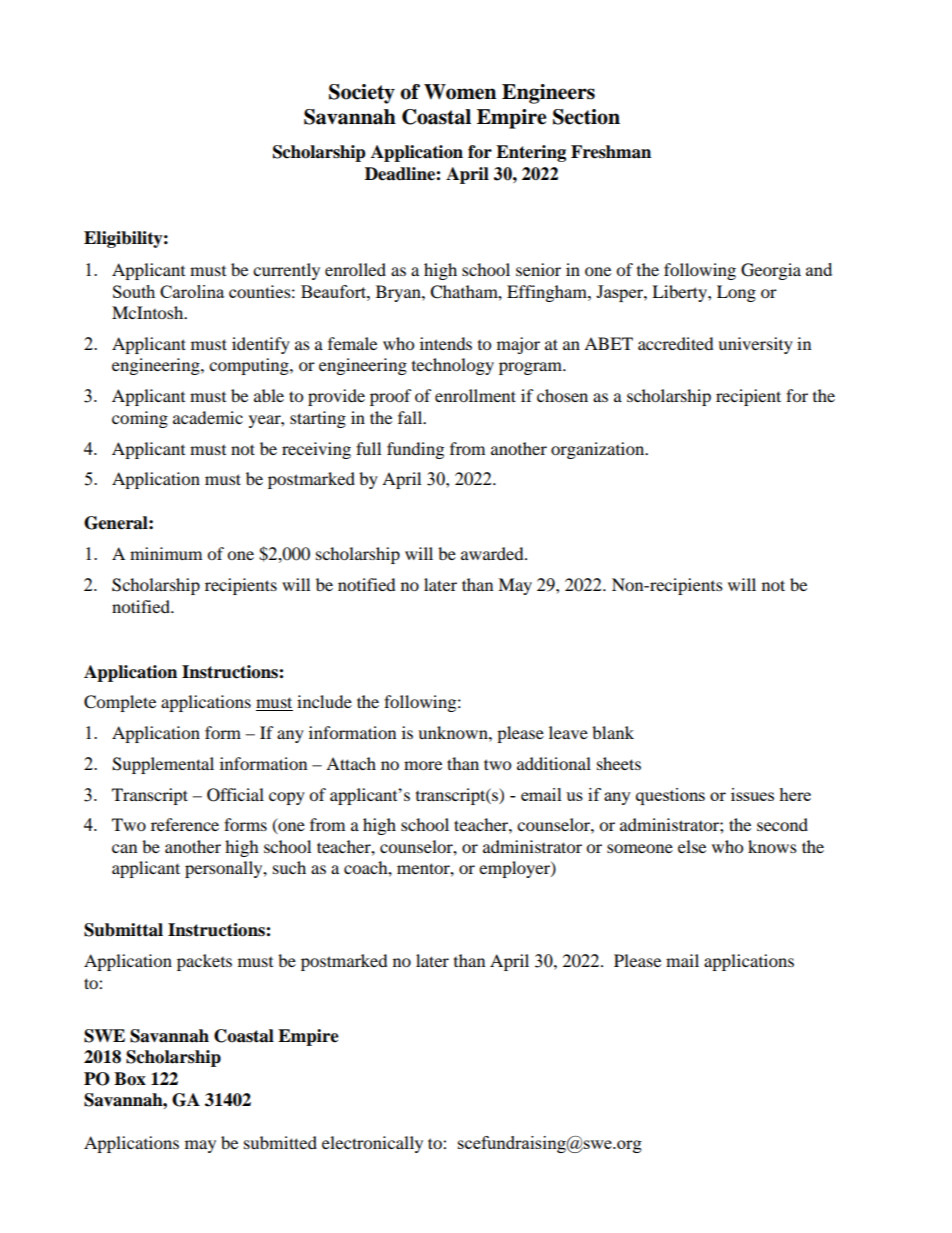  I want to click on knows, so click(772, 846).
